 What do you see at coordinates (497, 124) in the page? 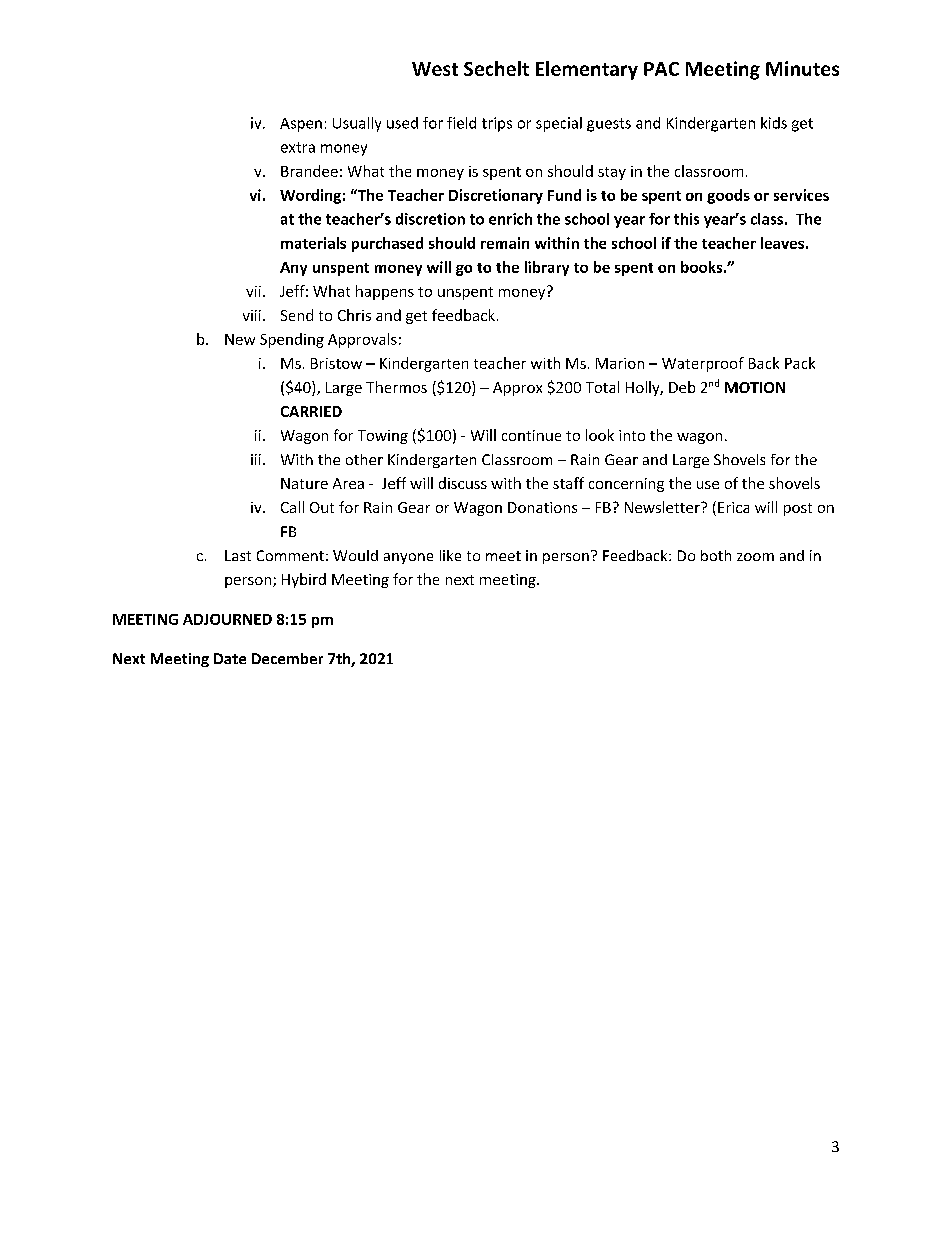
I see `trips` at bounding box center [497, 124].
